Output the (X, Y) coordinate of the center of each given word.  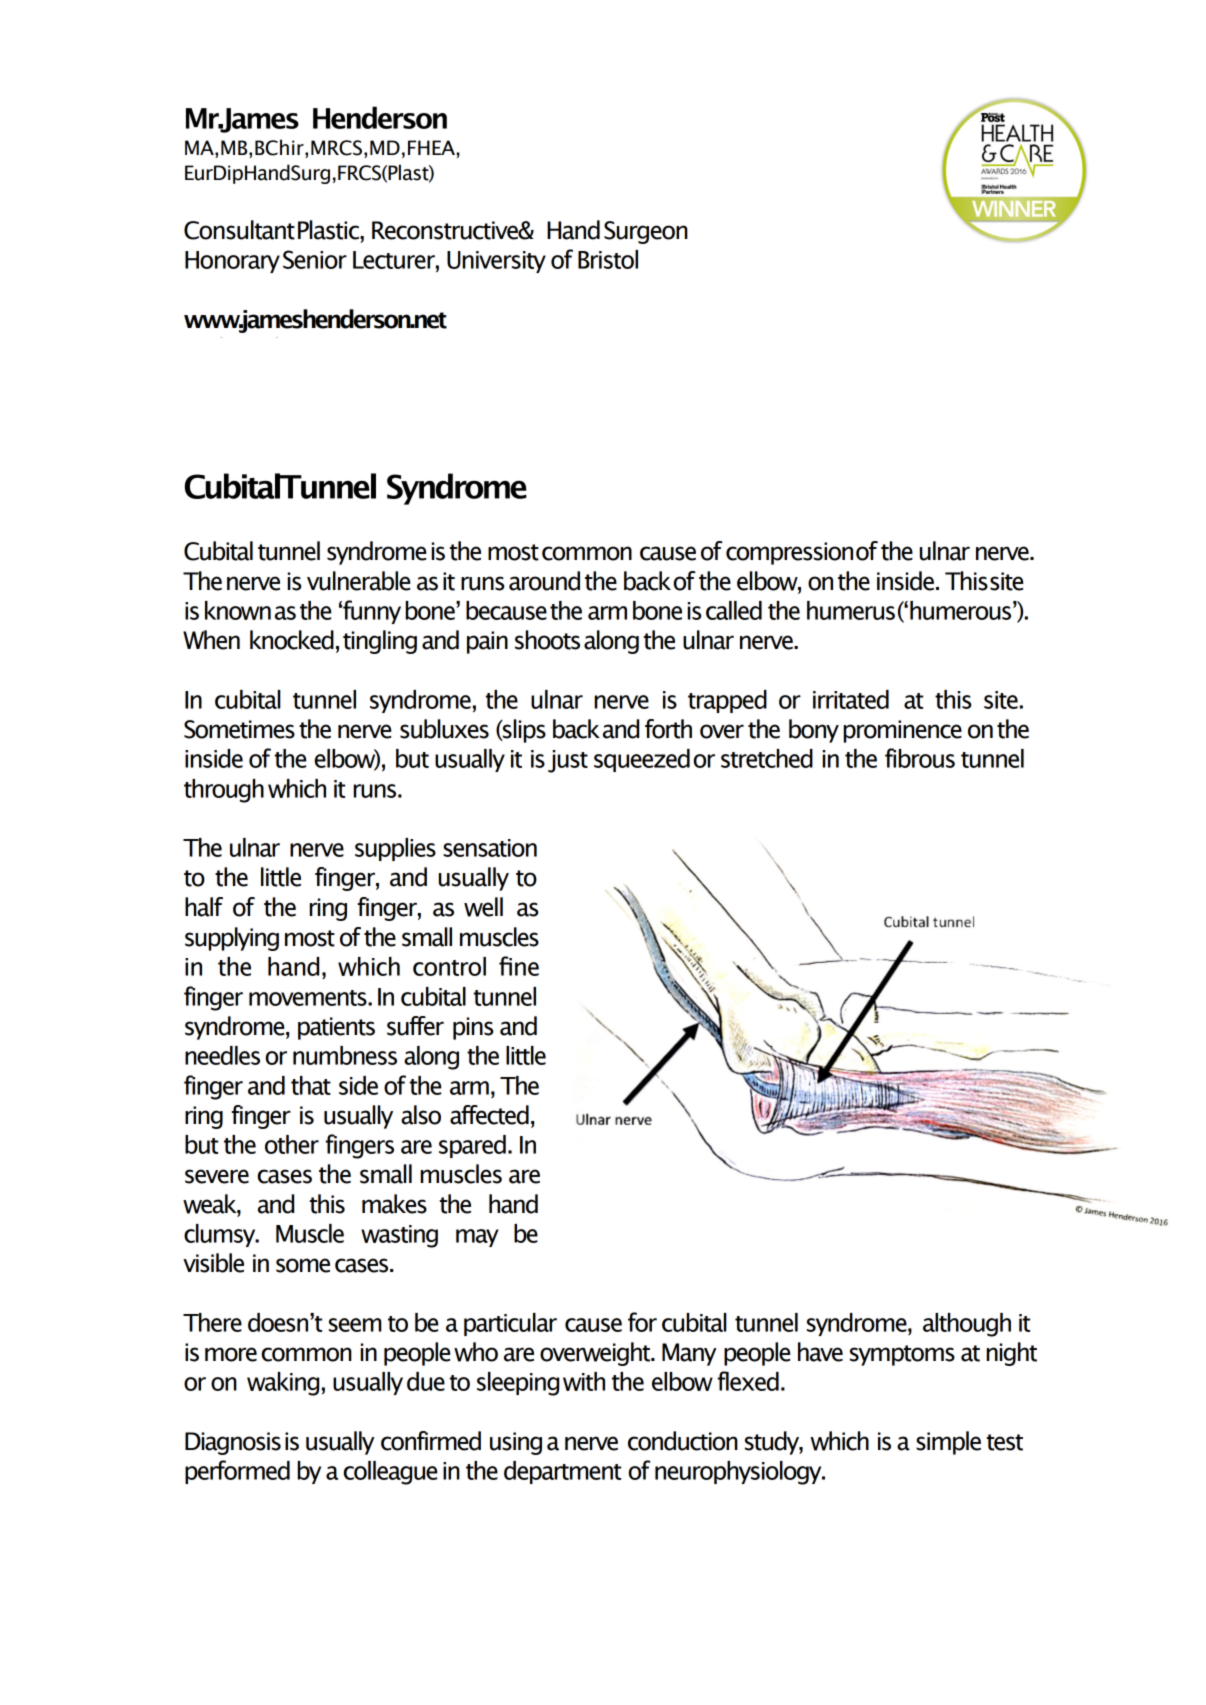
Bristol (608, 259)
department (562, 1472)
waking (283, 1384)
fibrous (920, 758)
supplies (395, 849)
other (292, 1144)
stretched (767, 758)
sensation (490, 848)
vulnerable (358, 581)
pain (487, 642)
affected (489, 1115)
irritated (851, 699)
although (967, 1325)
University (496, 262)
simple (948, 1443)
